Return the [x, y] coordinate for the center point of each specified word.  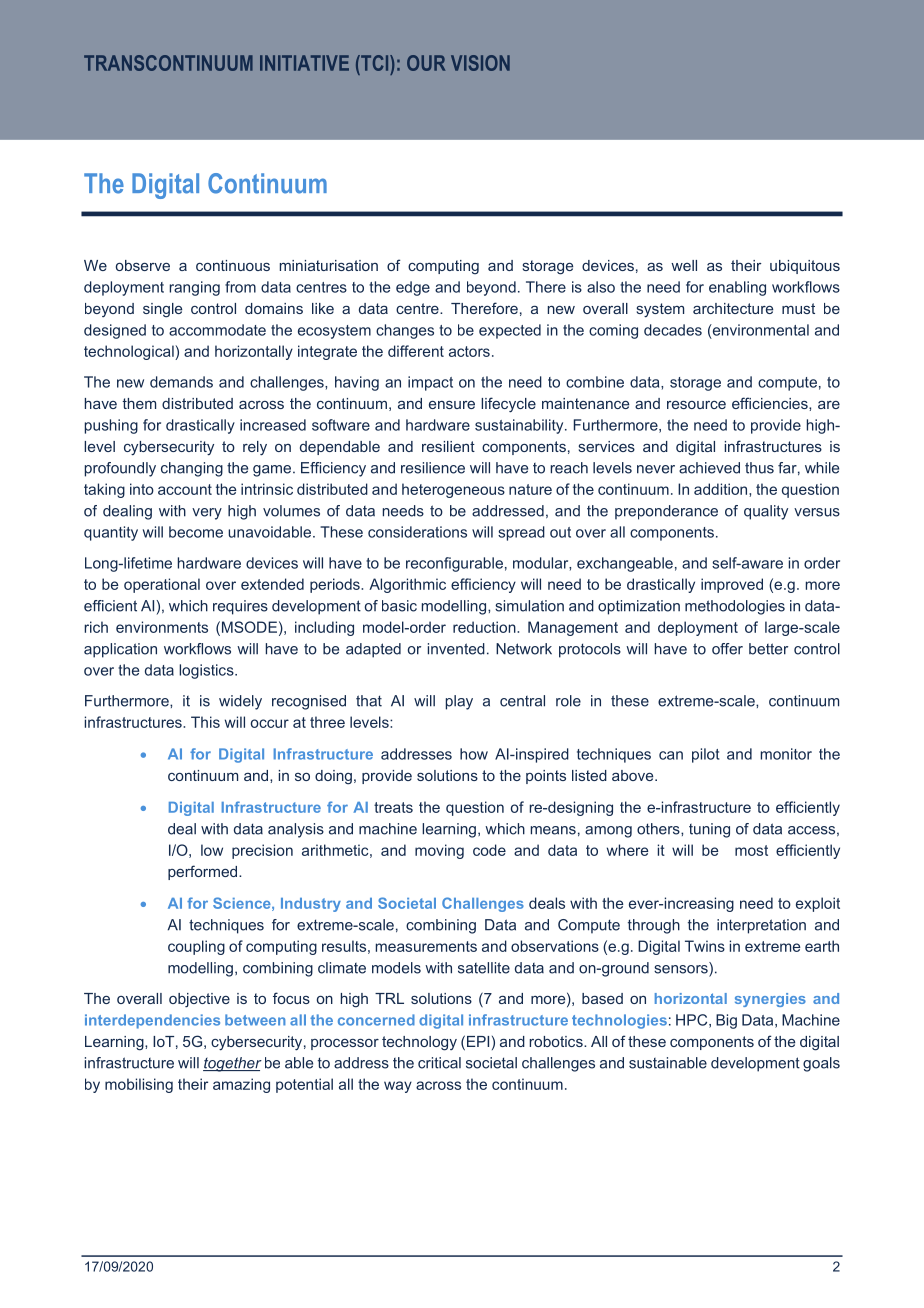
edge [413, 288]
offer [727, 649]
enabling [737, 288]
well [684, 265]
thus [759, 468]
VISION [480, 63]
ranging [194, 288]
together [232, 1064]
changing [192, 469]
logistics [207, 671]
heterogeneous [453, 490]
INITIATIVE [304, 63]
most [751, 850]
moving [439, 851]
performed [204, 872]
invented [456, 649]
